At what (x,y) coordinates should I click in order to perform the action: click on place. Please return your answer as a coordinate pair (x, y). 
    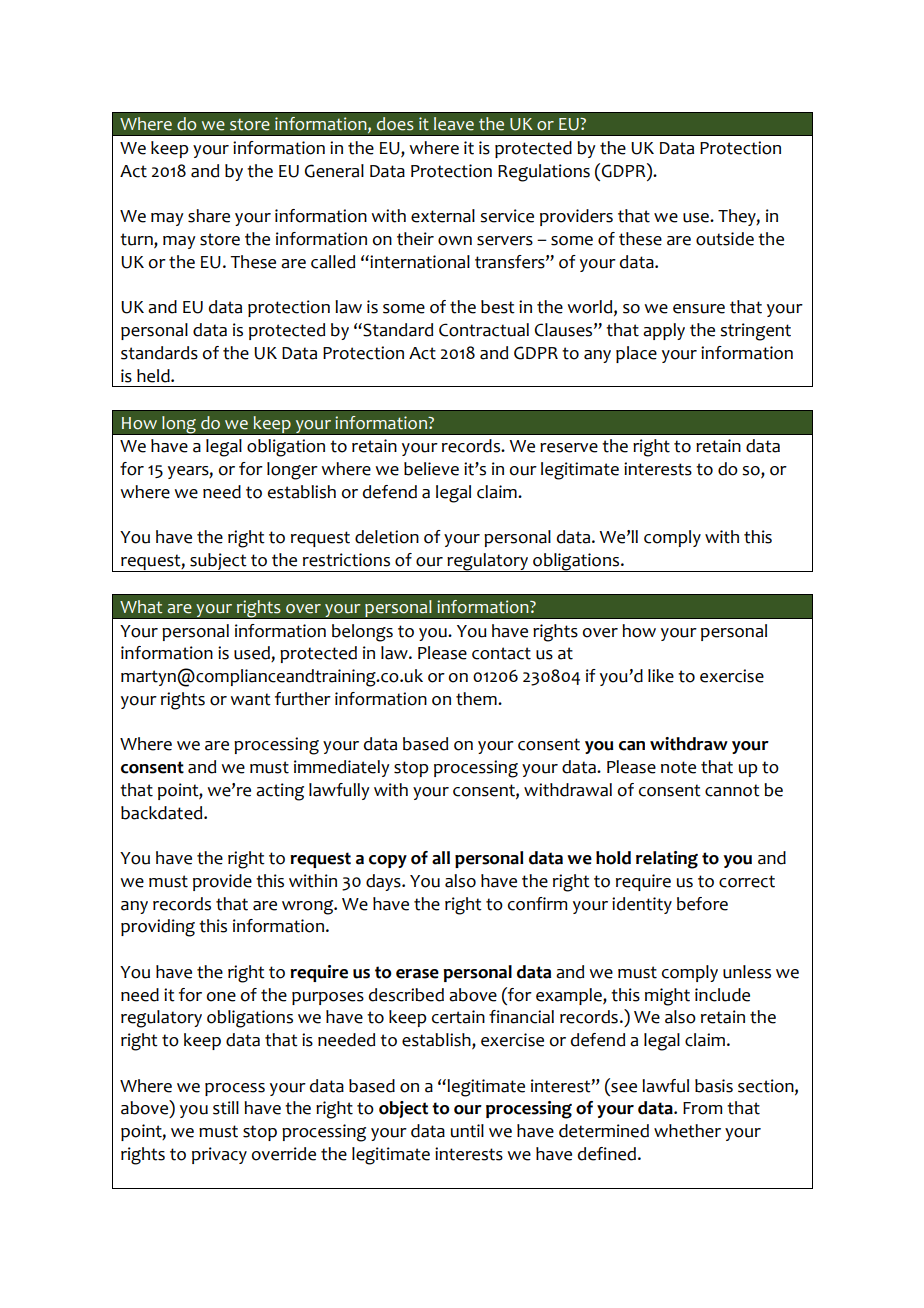
    Looking at the image, I should click on (636, 354).
